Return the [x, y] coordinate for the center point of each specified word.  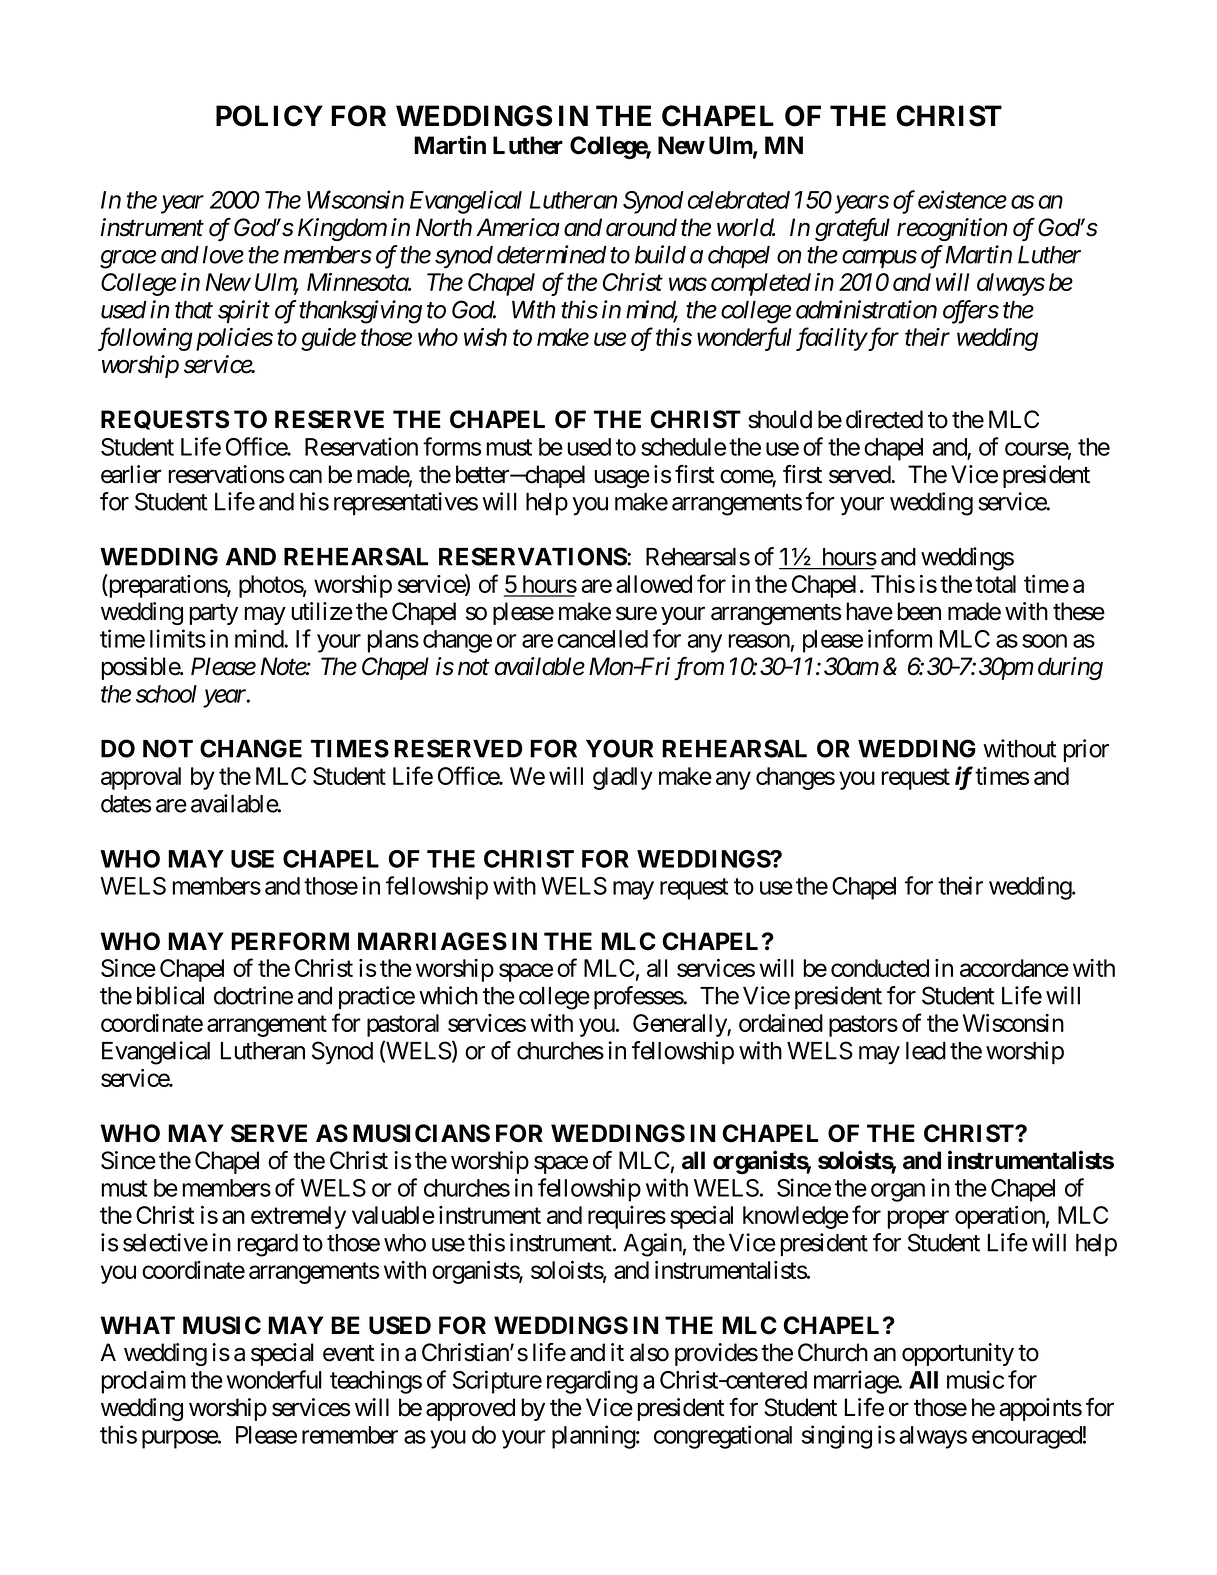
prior [1086, 750]
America [518, 227]
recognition [952, 229]
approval [141, 778]
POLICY [269, 116]
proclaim [143, 1382]
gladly [623, 778]
